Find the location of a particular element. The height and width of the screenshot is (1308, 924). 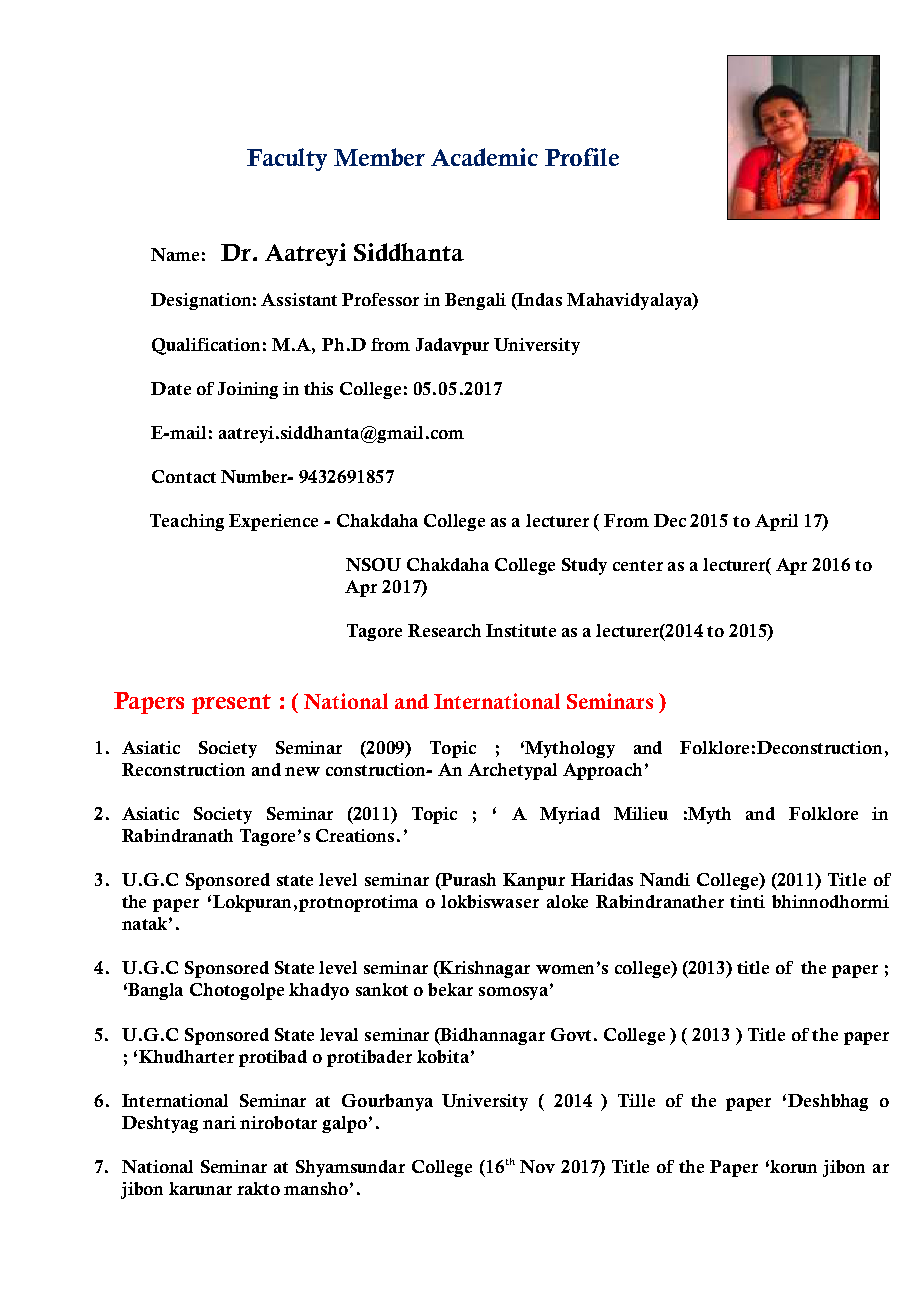

Joining is located at coordinates (248, 390).
